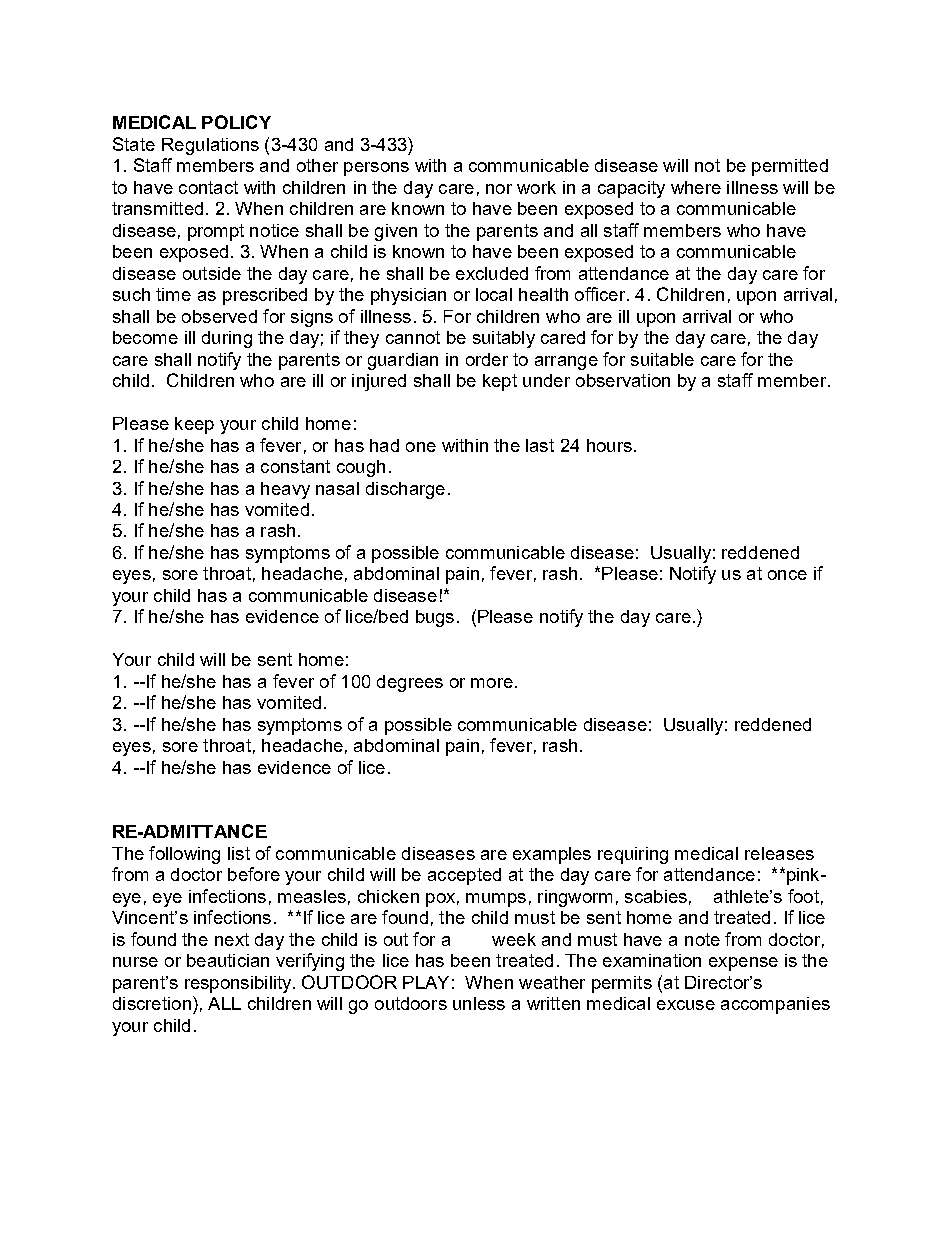 This screenshot has height=1233, width=952. Describe the element at coordinates (239, 984) in the screenshot. I see `responsibility` at that location.
